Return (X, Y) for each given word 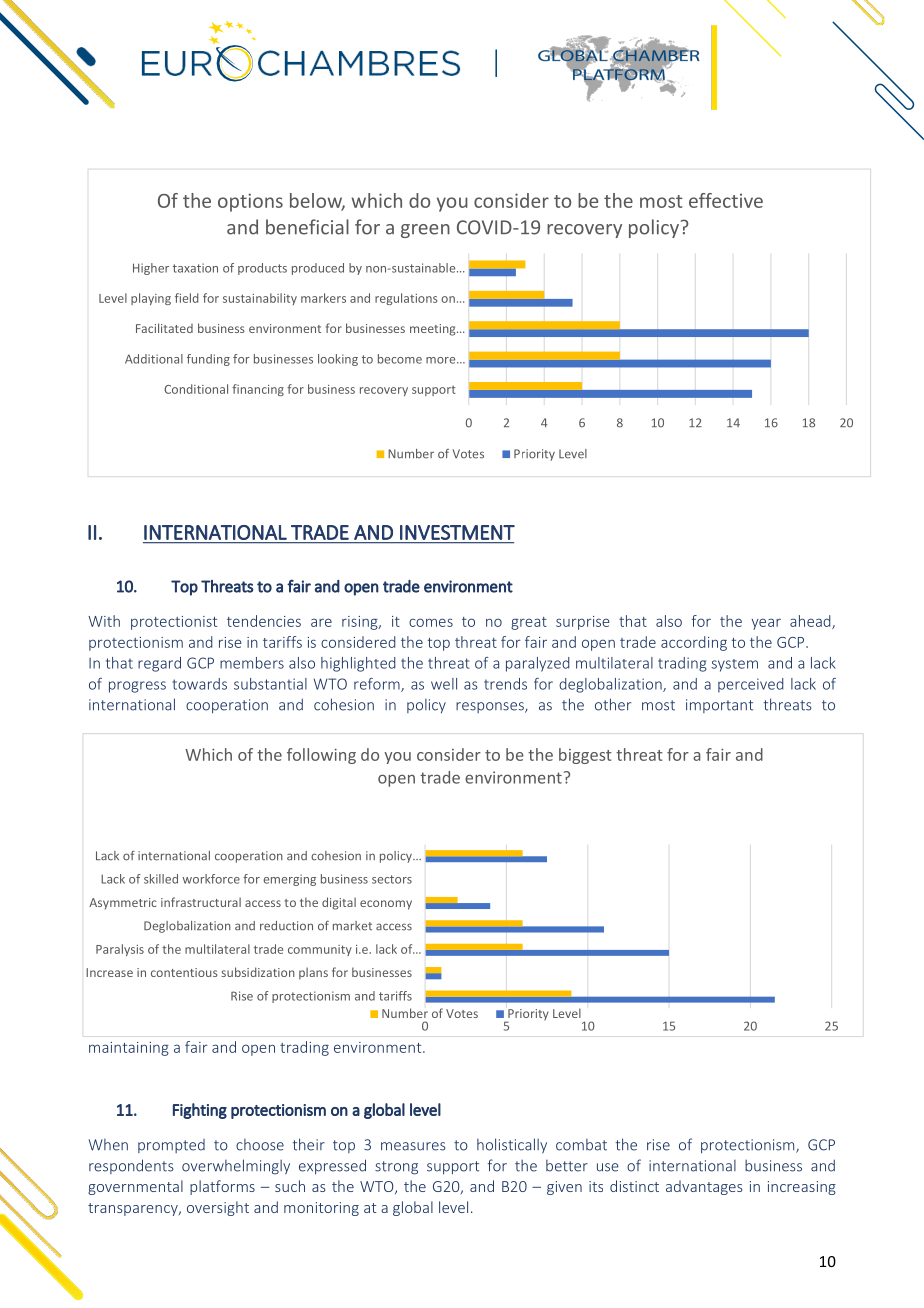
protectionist (174, 623)
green (425, 231)
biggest (585, 756)
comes (431, 622)
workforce (211, 879)
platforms (222, 1187)
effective (726, 200)
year (766, 624)
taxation (195, 268)
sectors (392, 879)
